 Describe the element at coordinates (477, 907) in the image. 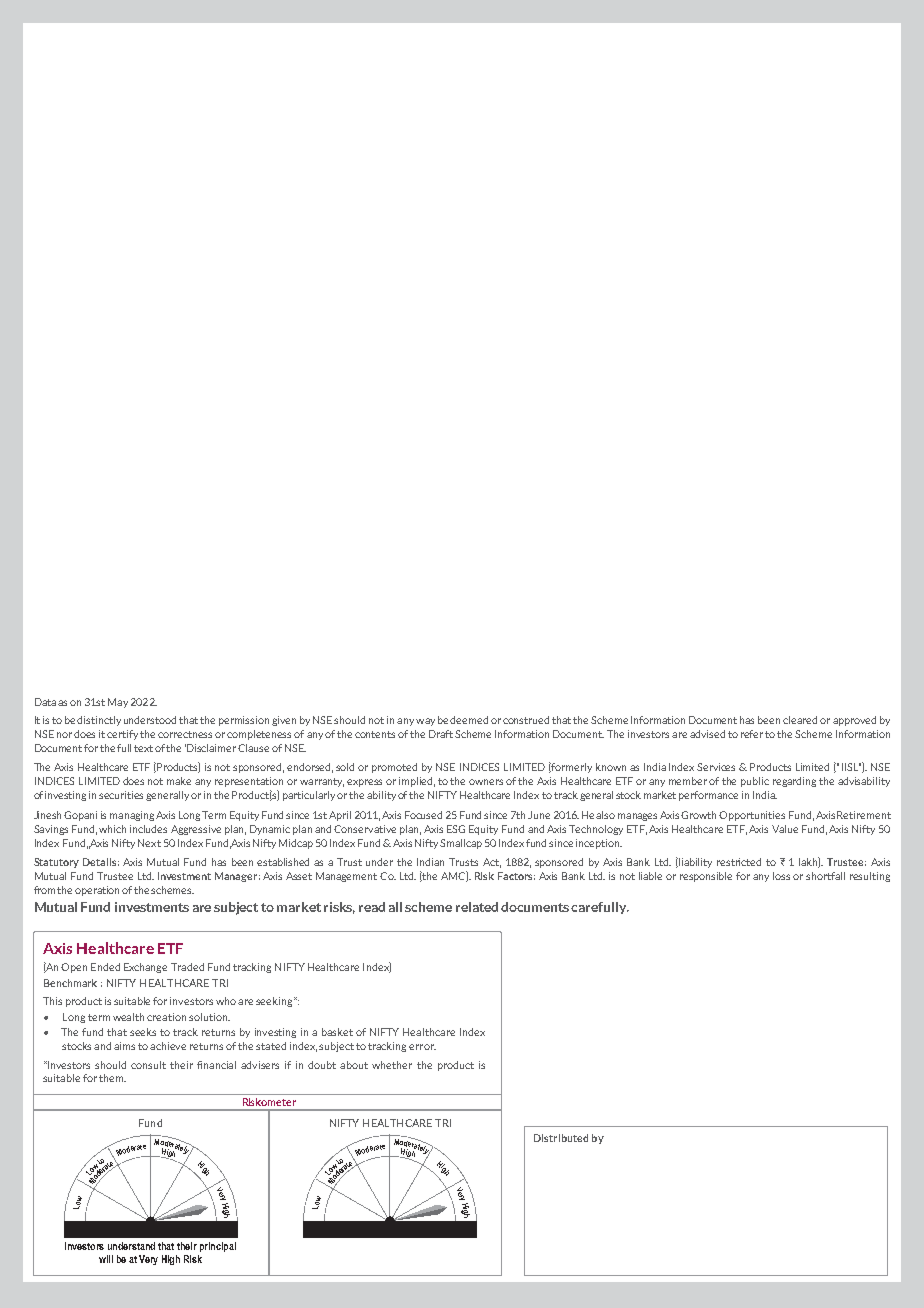

I see `related` at that location.
